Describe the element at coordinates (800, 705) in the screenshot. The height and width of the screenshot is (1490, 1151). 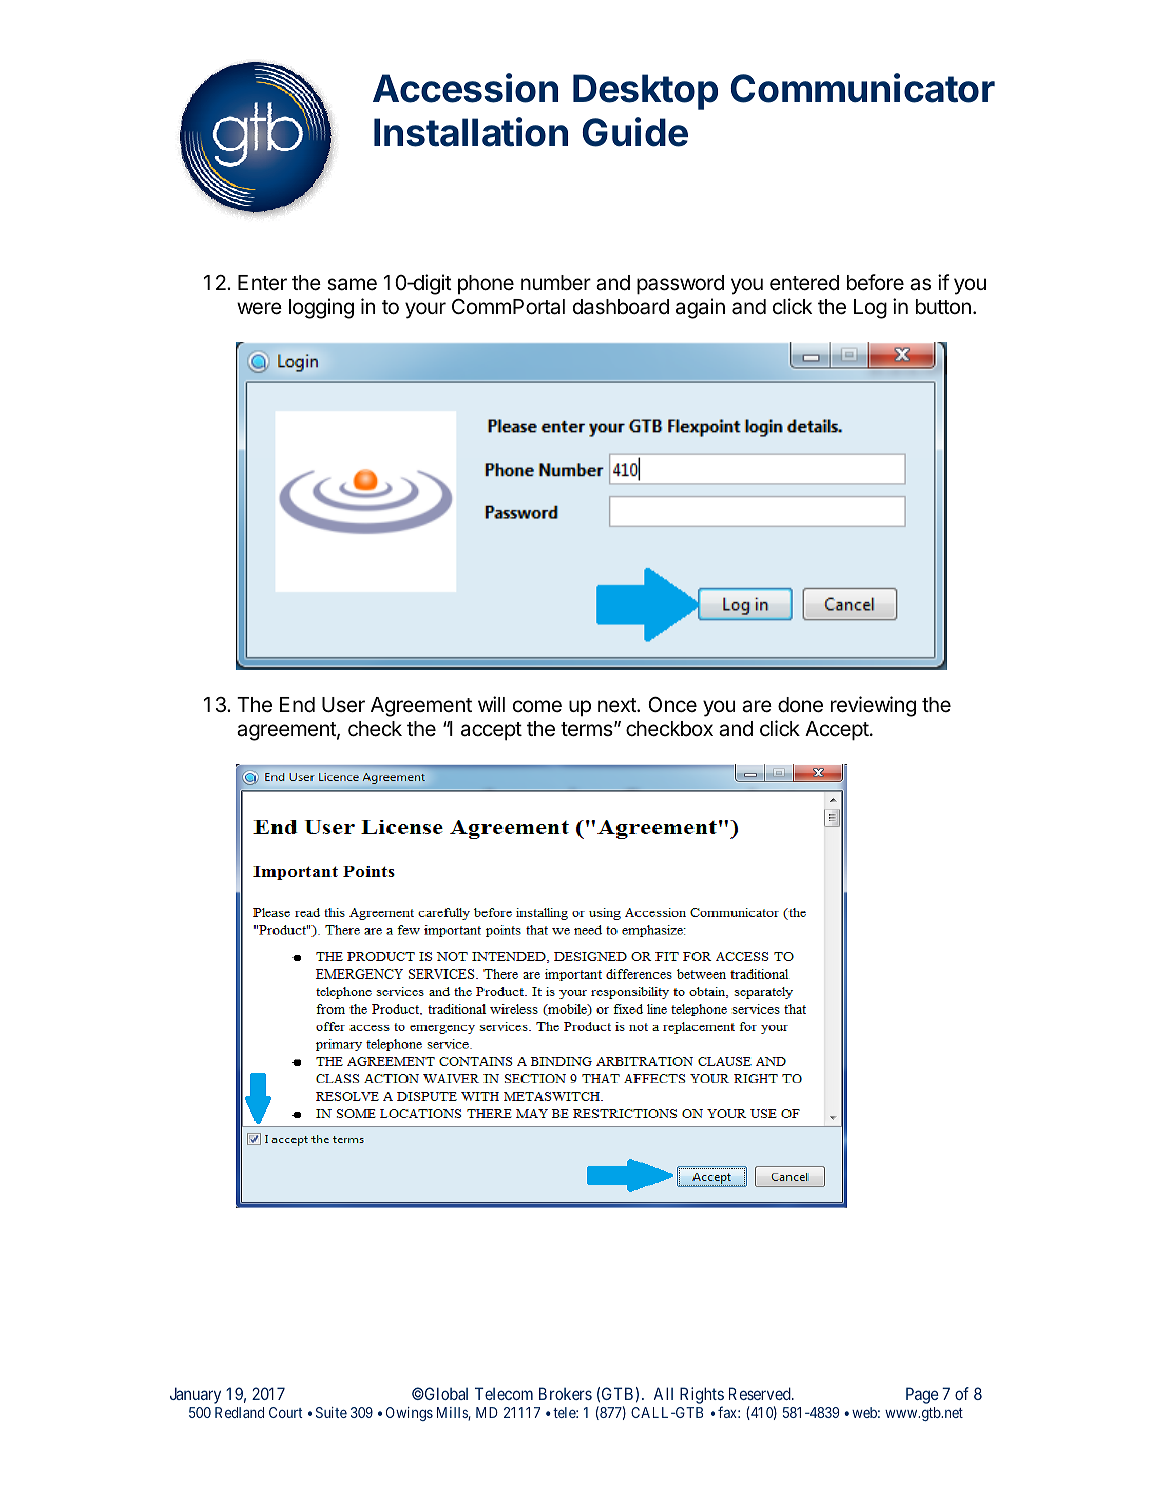
I see `done` at that location.
